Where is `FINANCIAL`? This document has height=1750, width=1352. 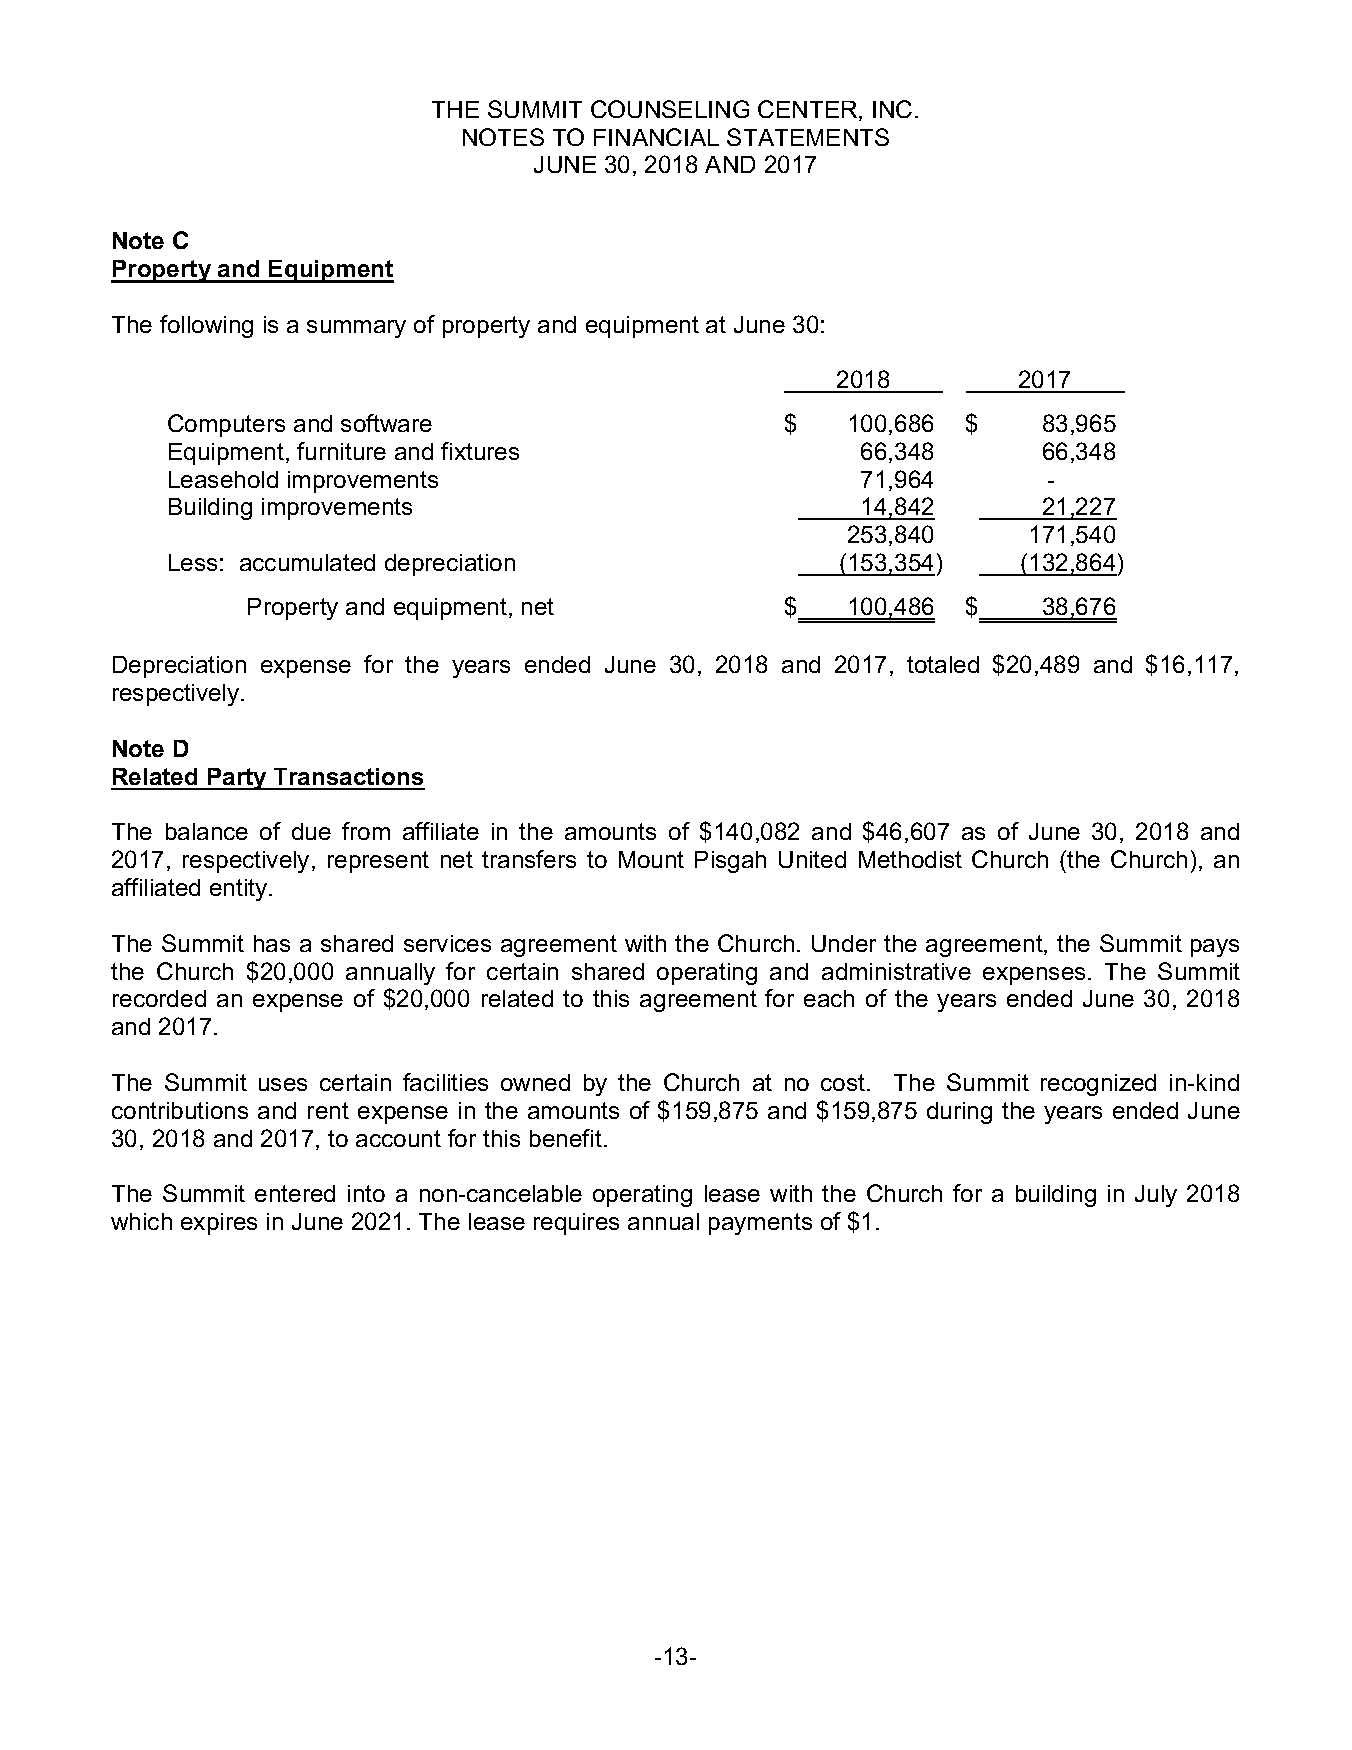 FINANCIAL is located at coordinates (656, 137).
